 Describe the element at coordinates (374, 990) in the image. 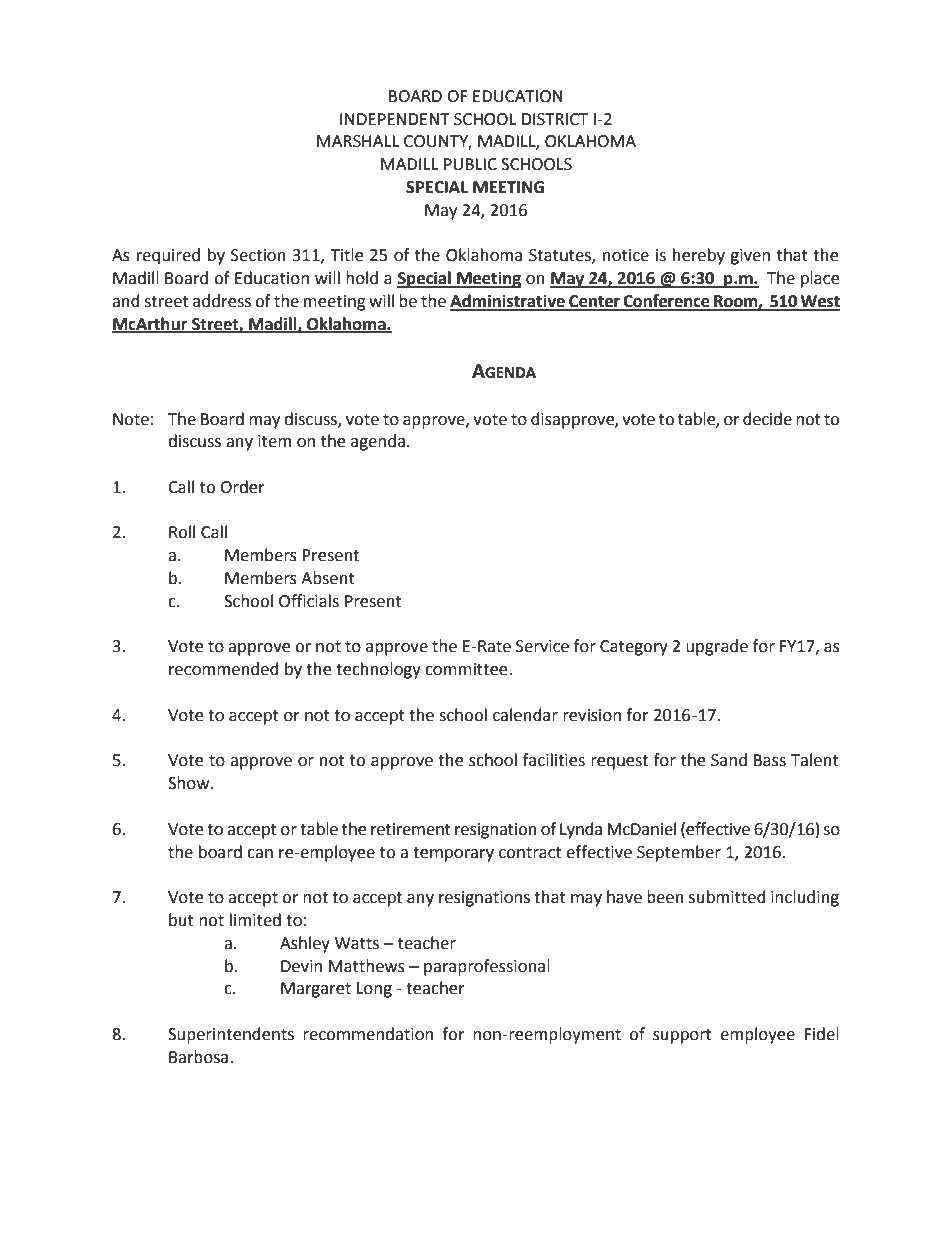

I see `Long` at that location.
